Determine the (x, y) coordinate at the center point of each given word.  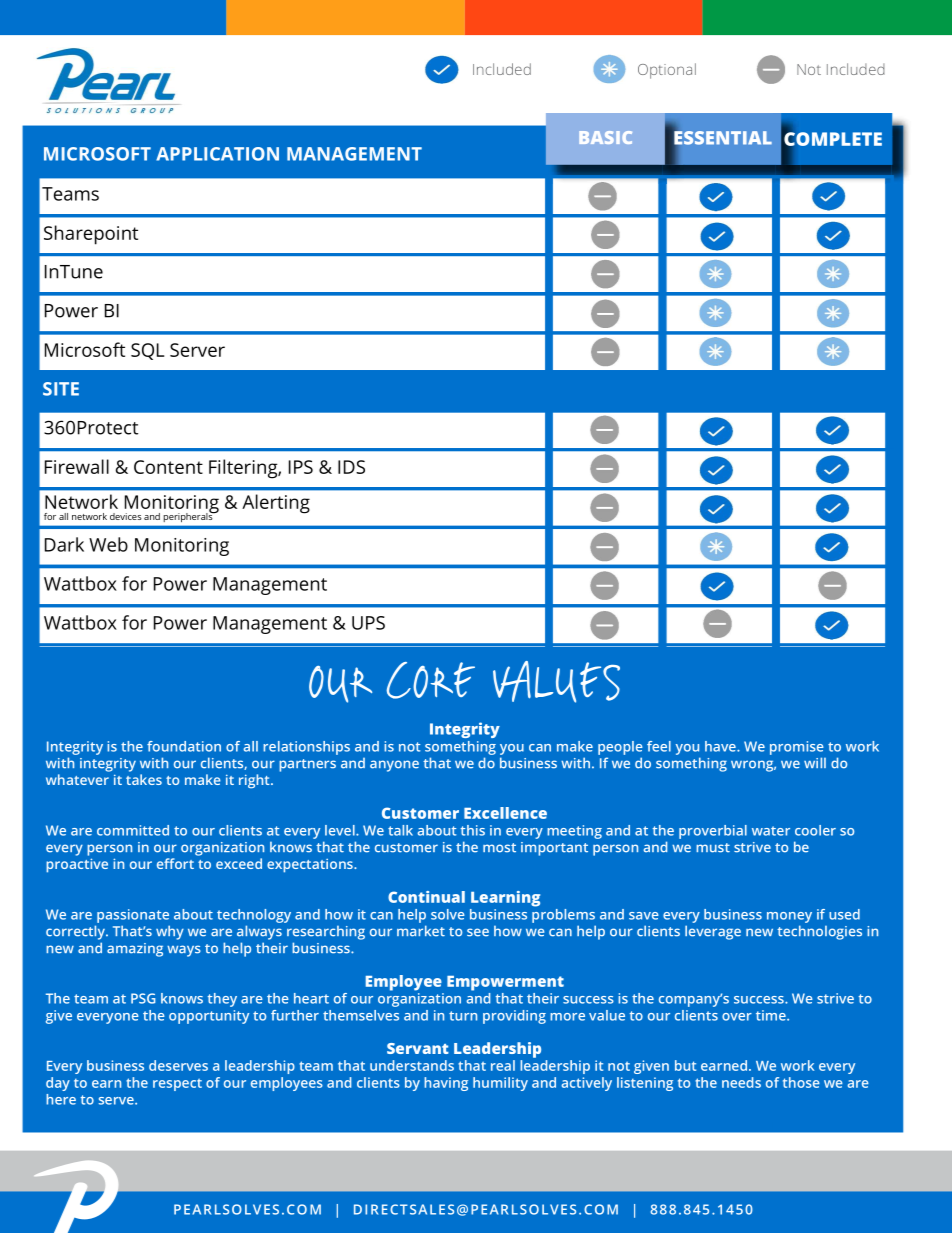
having (446, 1084)
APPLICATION (217, 154)
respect (177, 1085)
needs (741, 1082)
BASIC (605, 137)
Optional (667, 71)
